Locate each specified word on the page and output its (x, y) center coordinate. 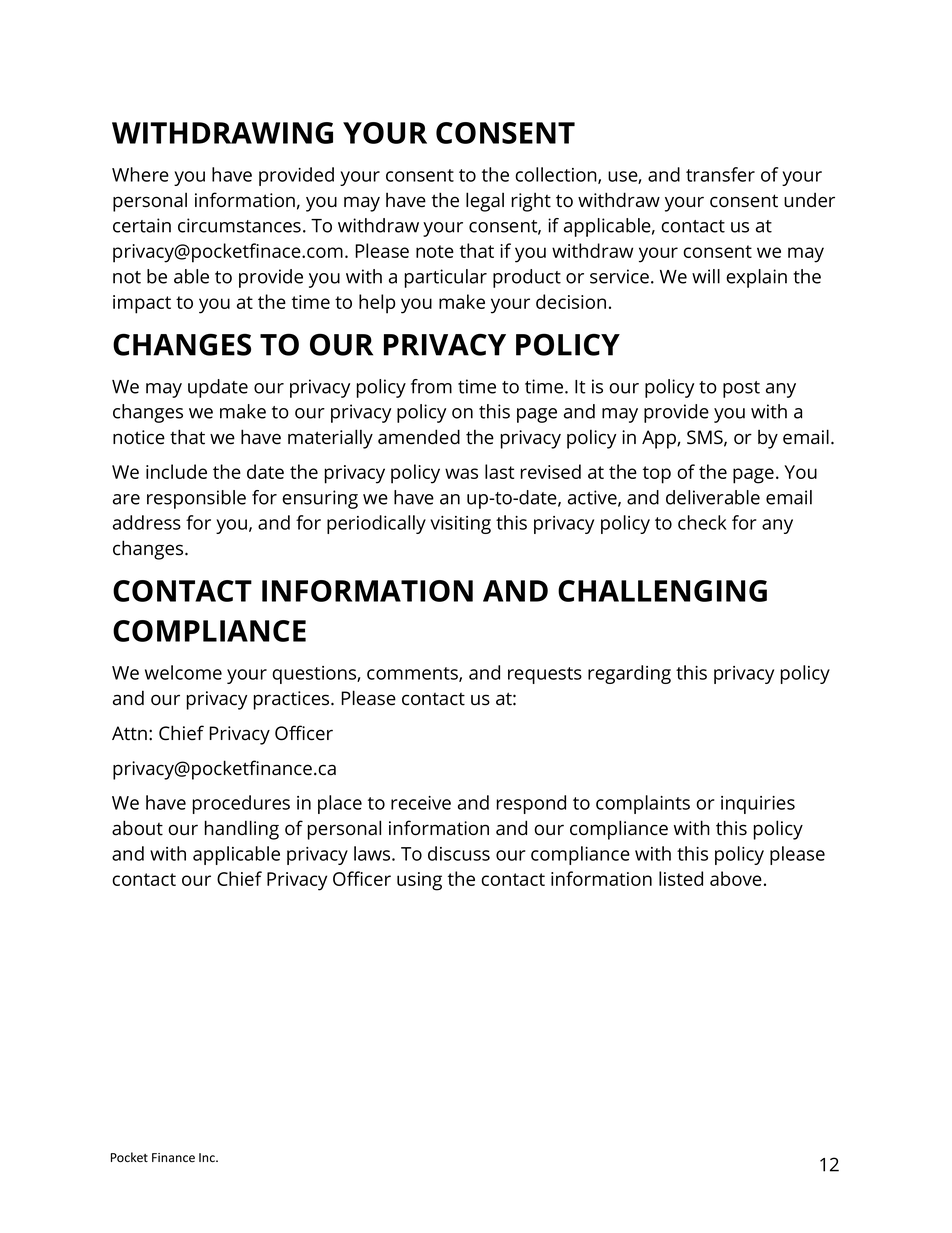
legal (485, 202)
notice (139, 437)
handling (242, 830)
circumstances (239, 225)
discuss (459, 853)
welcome (183, 672)
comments (413, 674)
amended (419, 437)
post (741, 389)
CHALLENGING (662, 591)
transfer (720, 174)
